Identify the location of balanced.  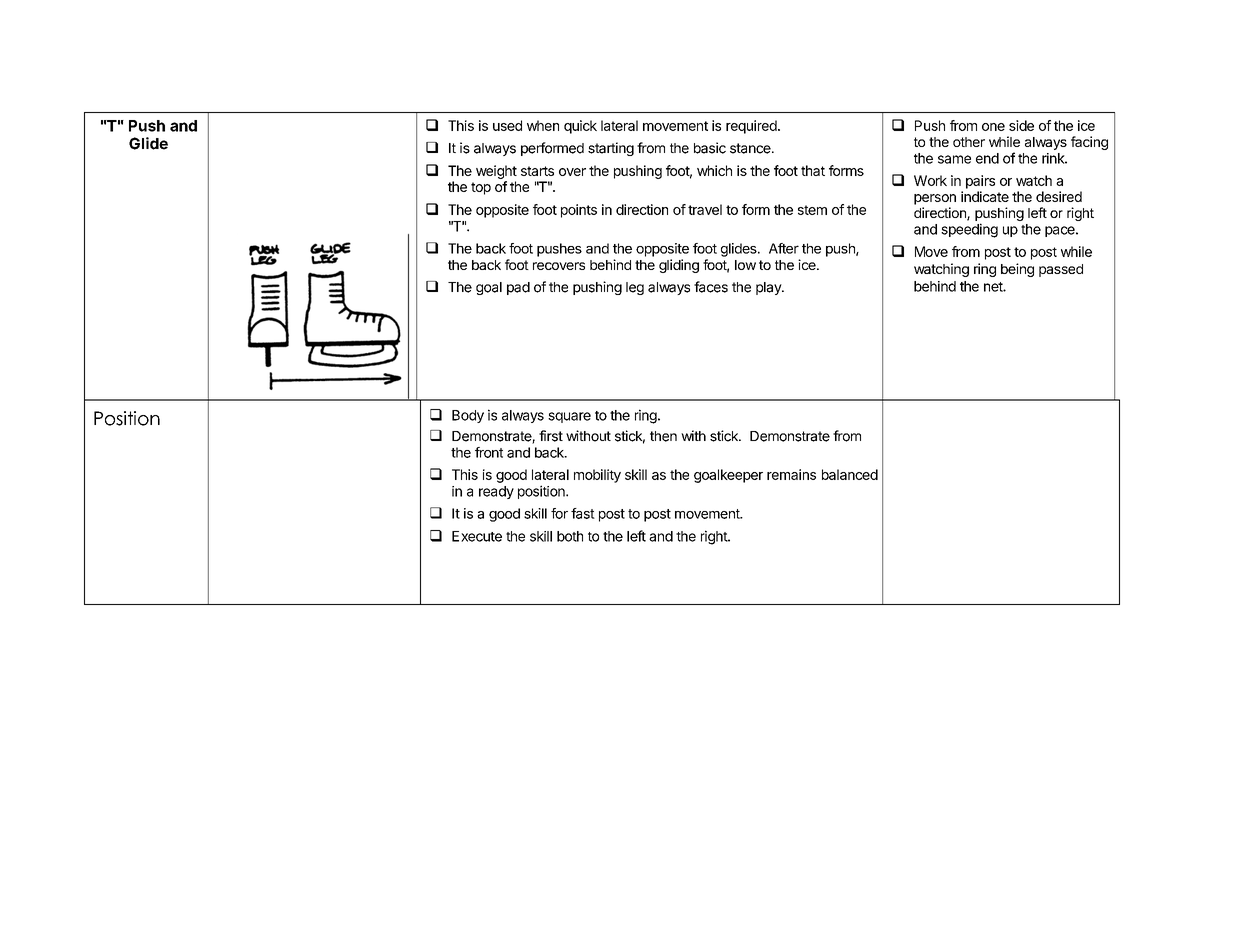
(850, 474).
